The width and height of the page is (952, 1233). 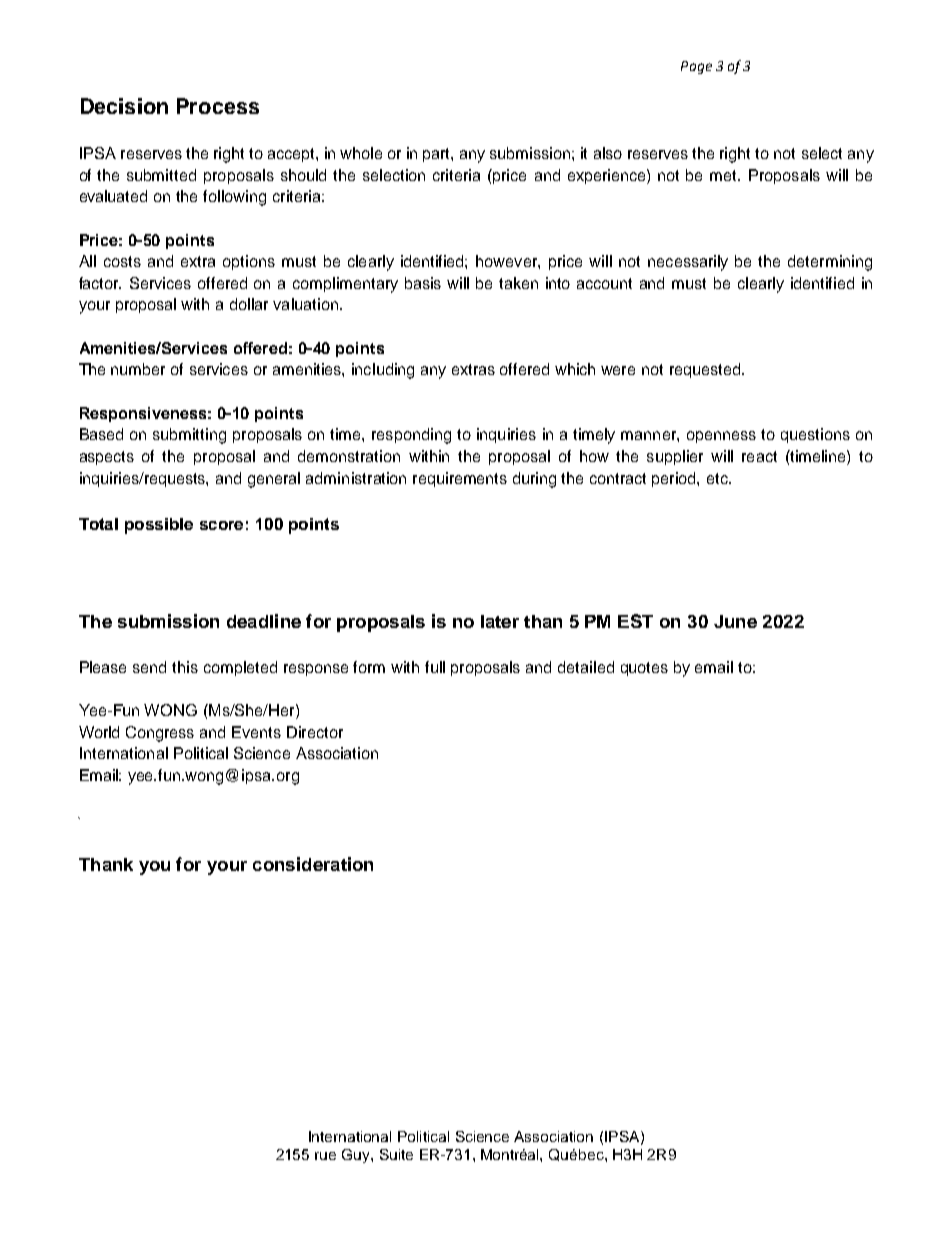 What do you see at coordinates (644, 669) in the page?
I see `quotes` at bounding box center [644, 669].
